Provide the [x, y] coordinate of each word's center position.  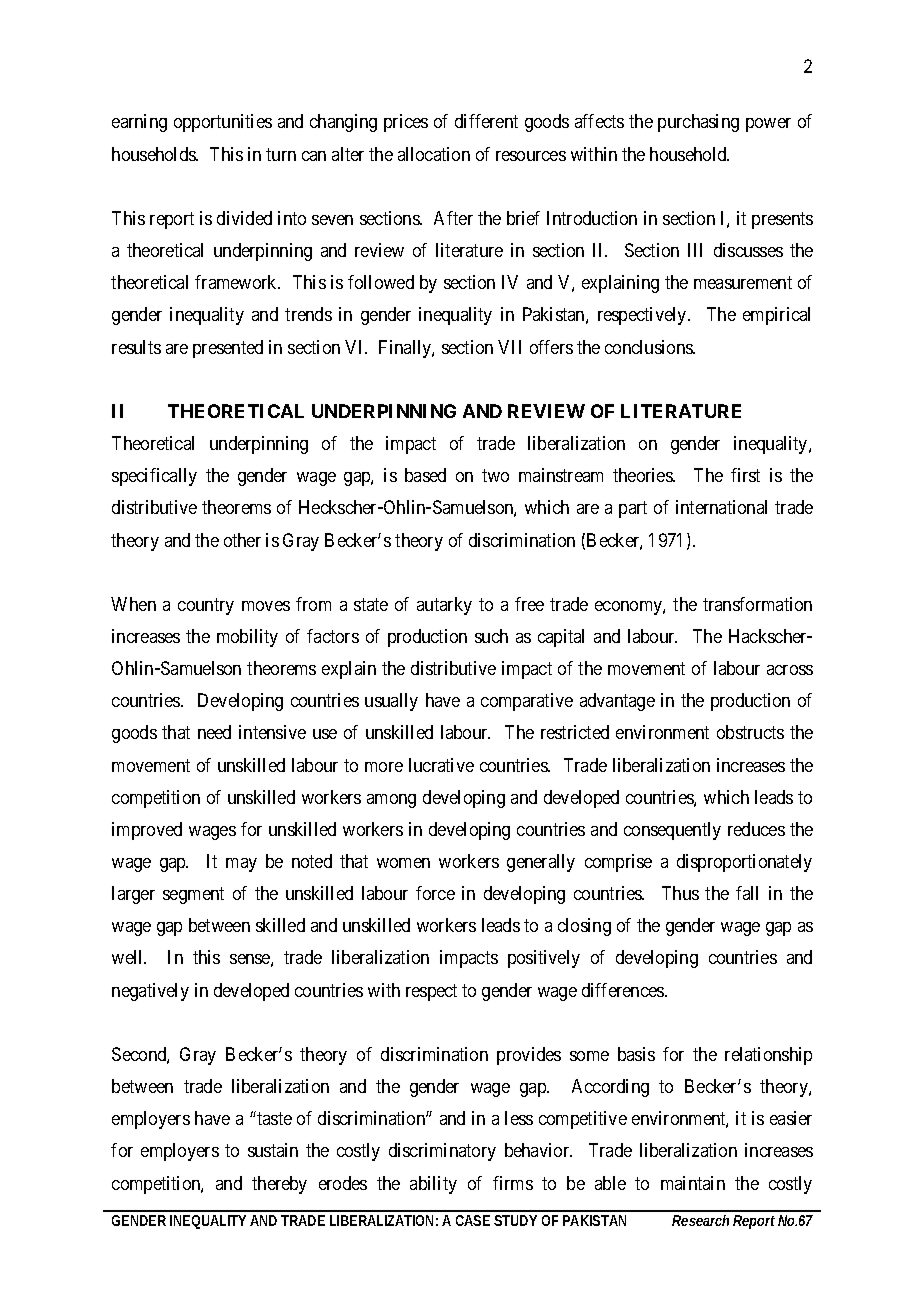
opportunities [223, 123]
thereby [279, 1185]
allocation [434, 154]
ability [433, 1185]
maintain [693, 1183]
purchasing [698, 123]
